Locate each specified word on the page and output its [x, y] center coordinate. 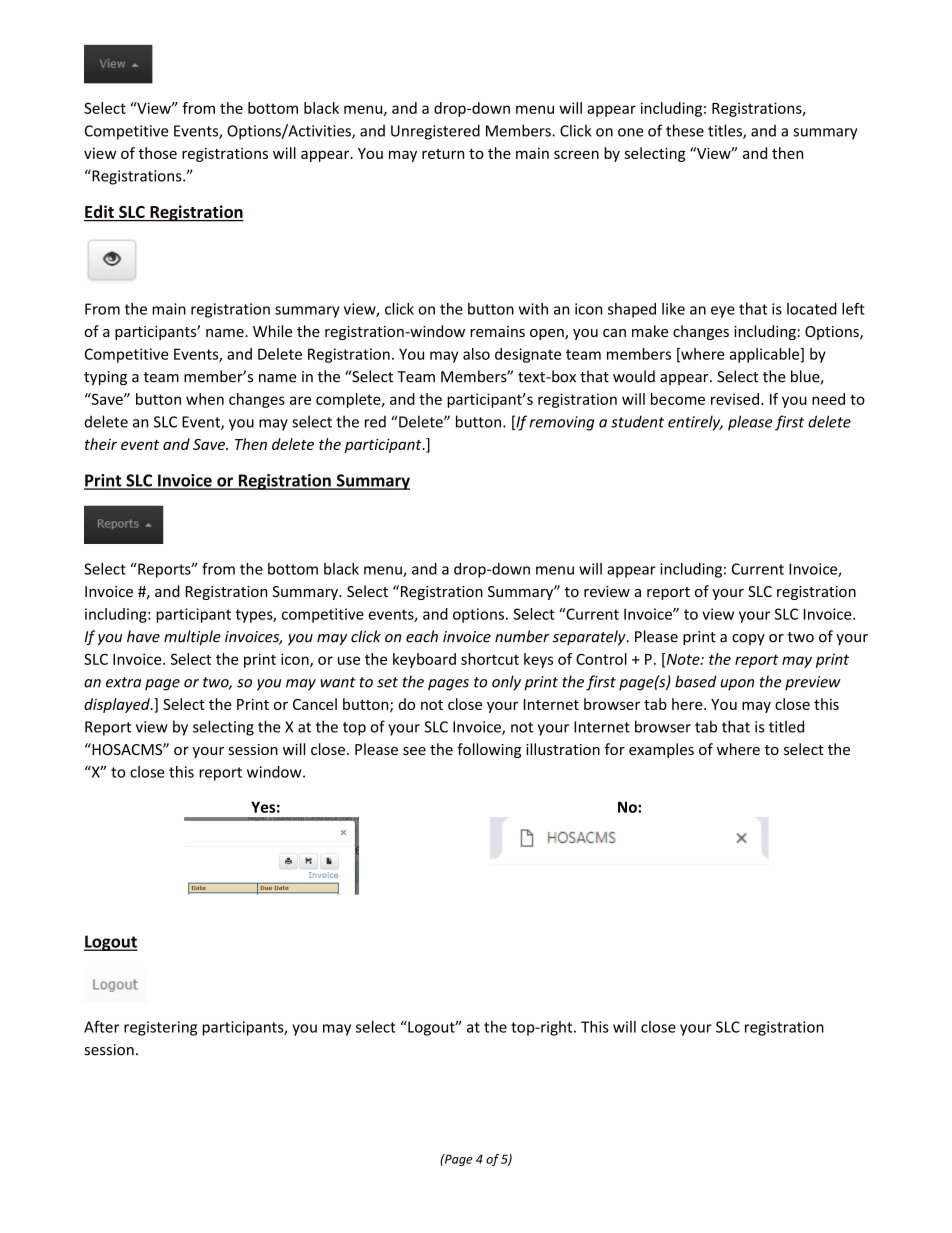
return [443, 154]
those [157, 153]
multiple [192, 637]
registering [160, 1028]
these [685, 130]
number [522, 636]
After [101, 1026]
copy [748, 639]
